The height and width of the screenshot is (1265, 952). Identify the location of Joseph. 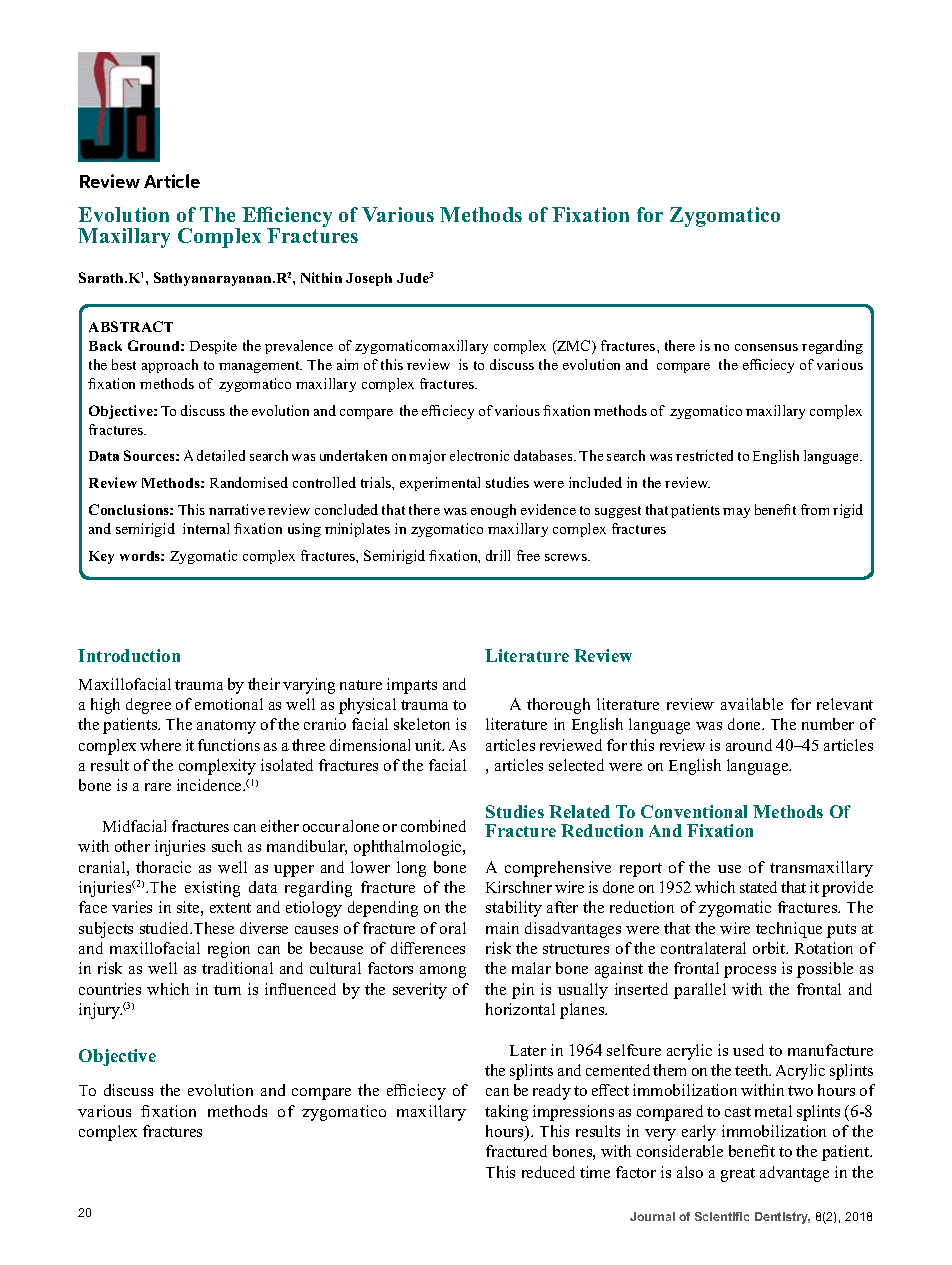
(369, 279).
